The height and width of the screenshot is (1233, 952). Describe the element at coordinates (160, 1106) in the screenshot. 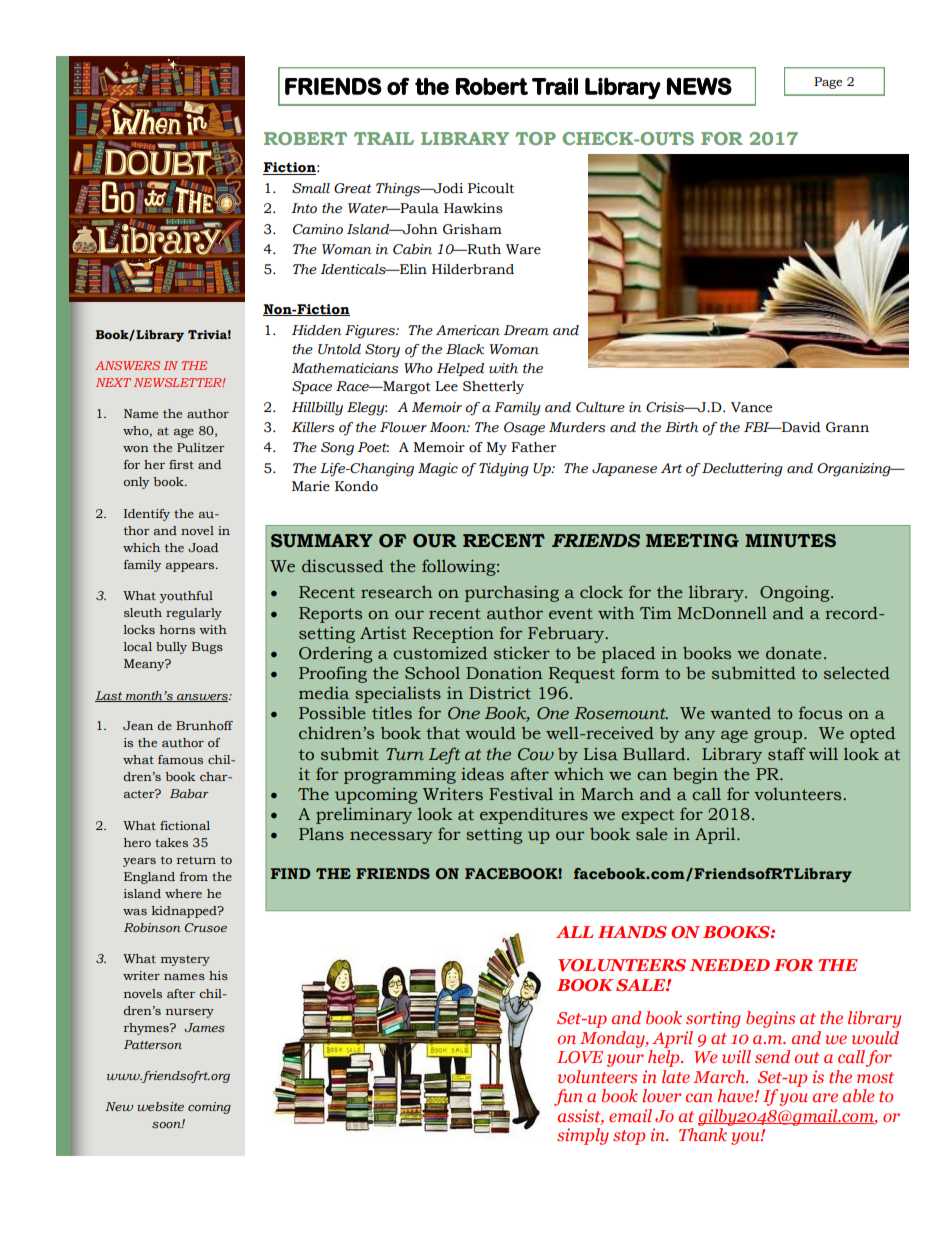

I see `website` at that location.
